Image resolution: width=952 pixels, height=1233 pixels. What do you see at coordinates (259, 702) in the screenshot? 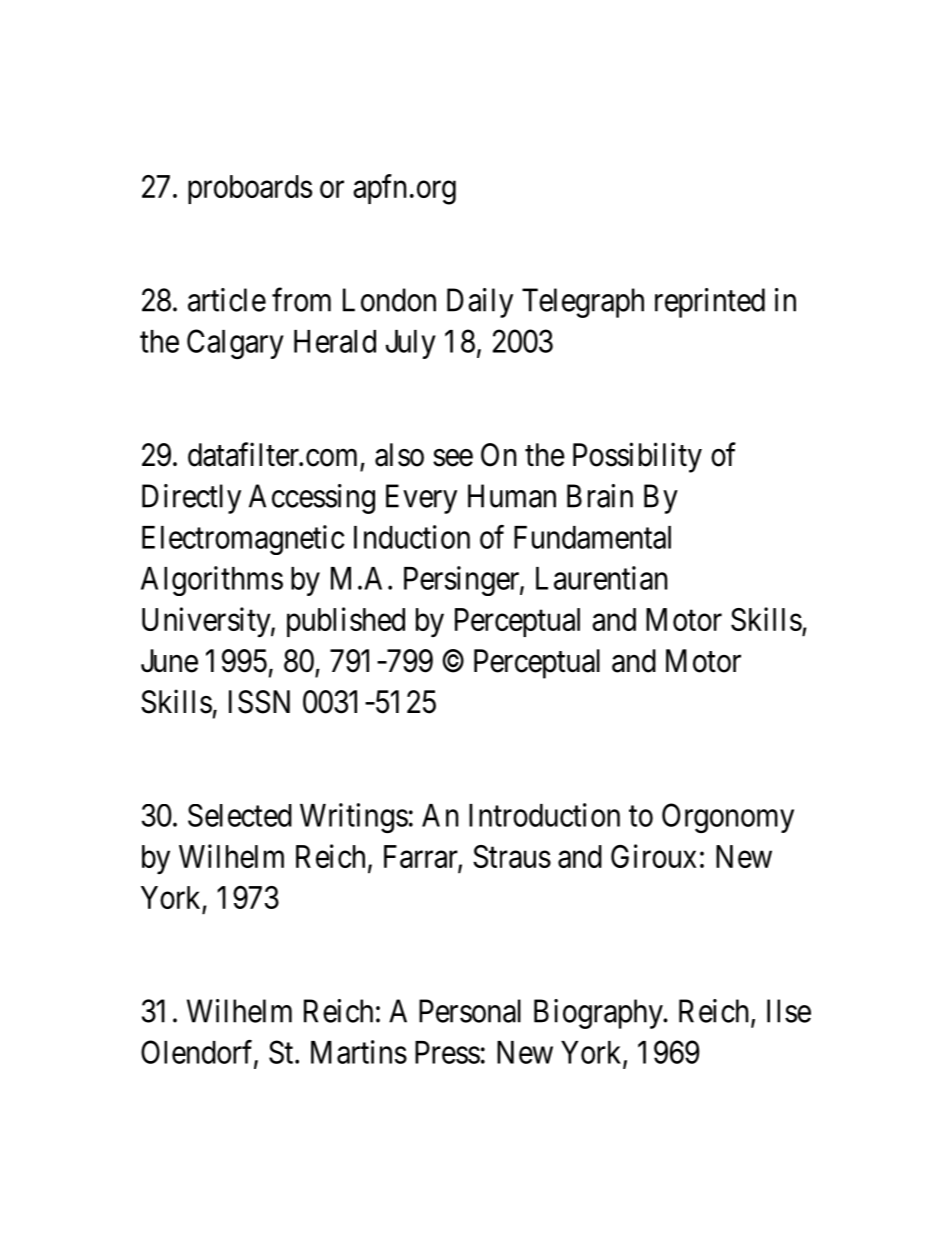
I see `ISSN` at bounding box center [259, 702].
